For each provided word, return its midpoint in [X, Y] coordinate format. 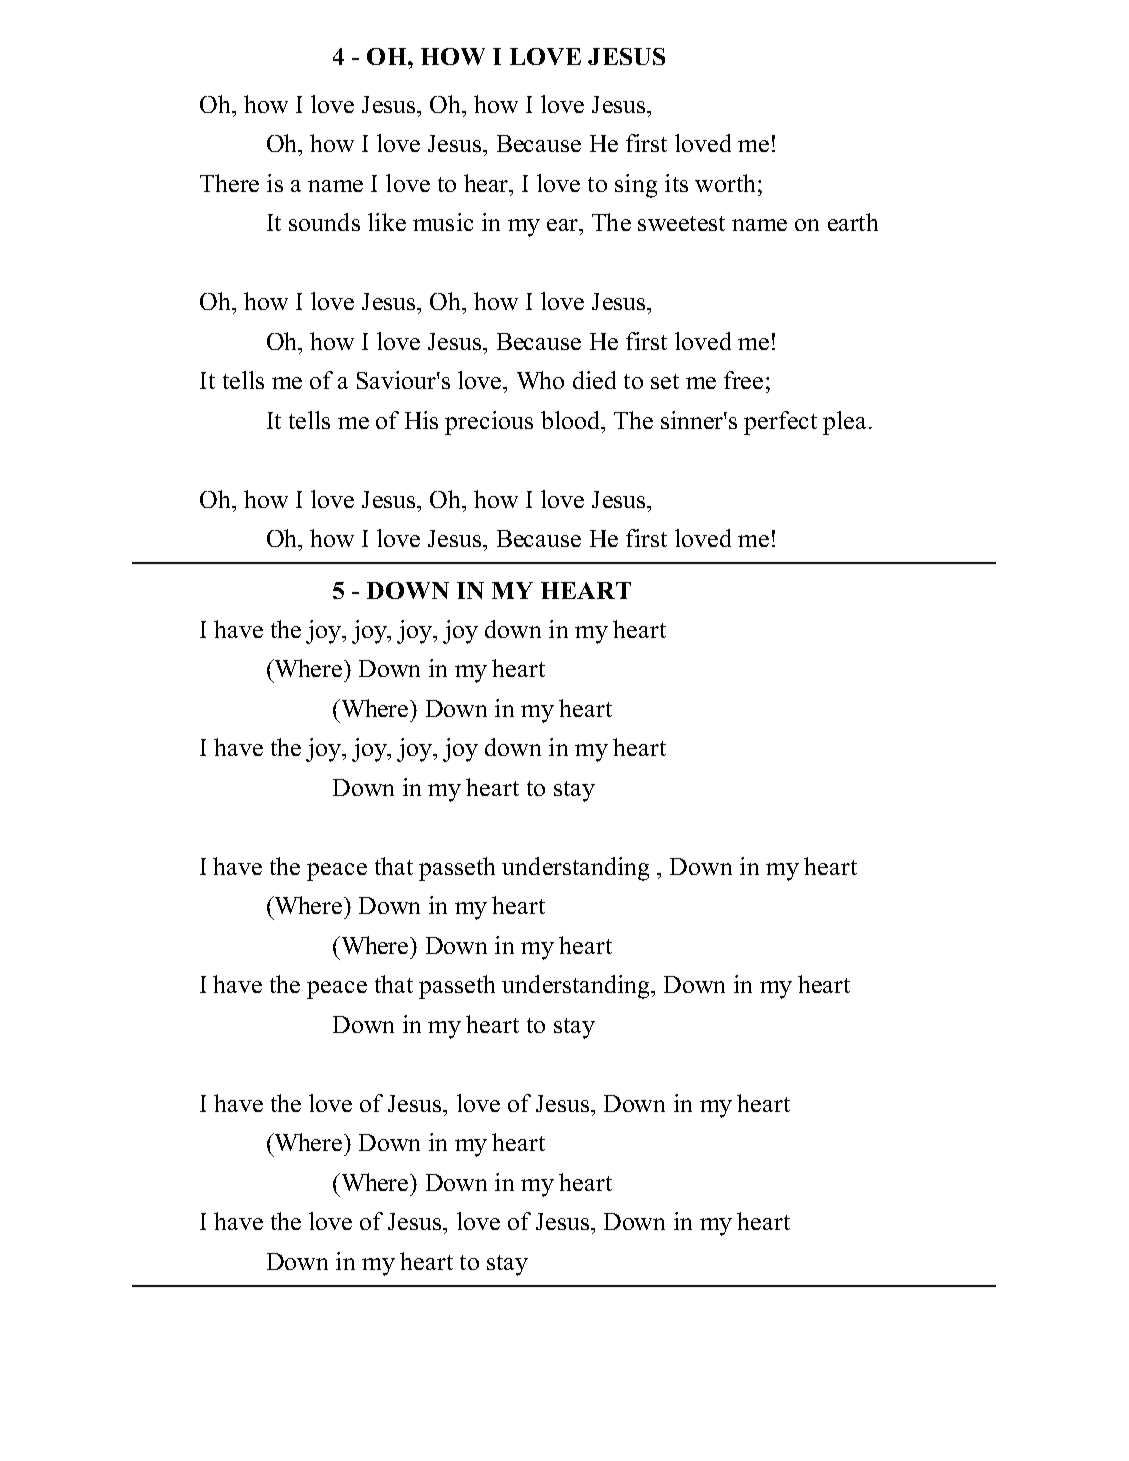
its [676, 183]
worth [725, 183]
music [443, 222]
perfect [780, 423]
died [594, 380]
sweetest [681, 223]
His [421, 420]
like [387, 222]
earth [853, 222]
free [743, 380]
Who [540, 380]
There [229, 183]
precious [489, 423]
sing [636, 186]
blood [572, 420]
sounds [324, 222]
